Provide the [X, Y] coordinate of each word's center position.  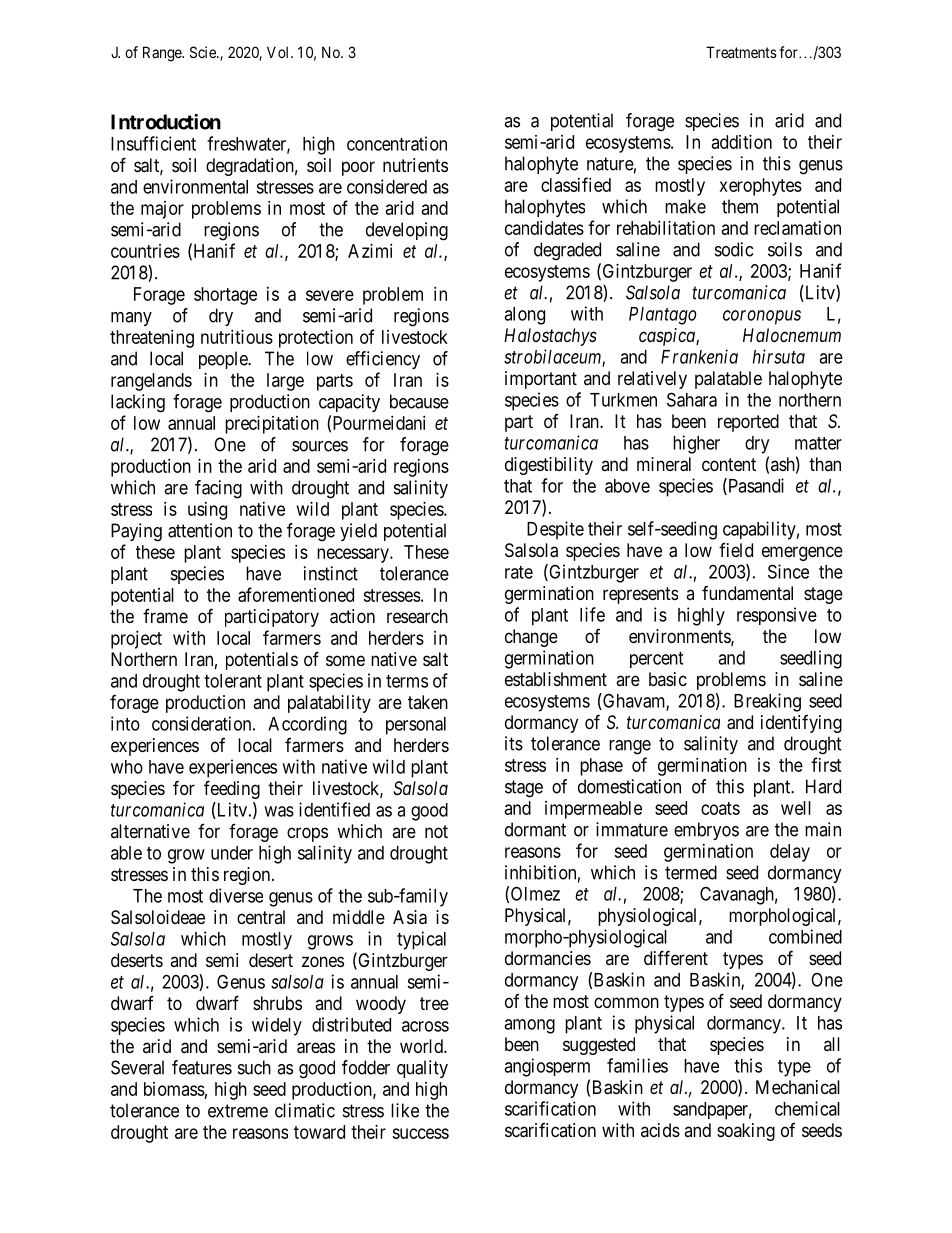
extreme [238, 1111]
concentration [397, 143]
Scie [204, 52]
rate [519, 572]
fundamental [747, 593]
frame [165, 616]
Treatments [741, 52]
